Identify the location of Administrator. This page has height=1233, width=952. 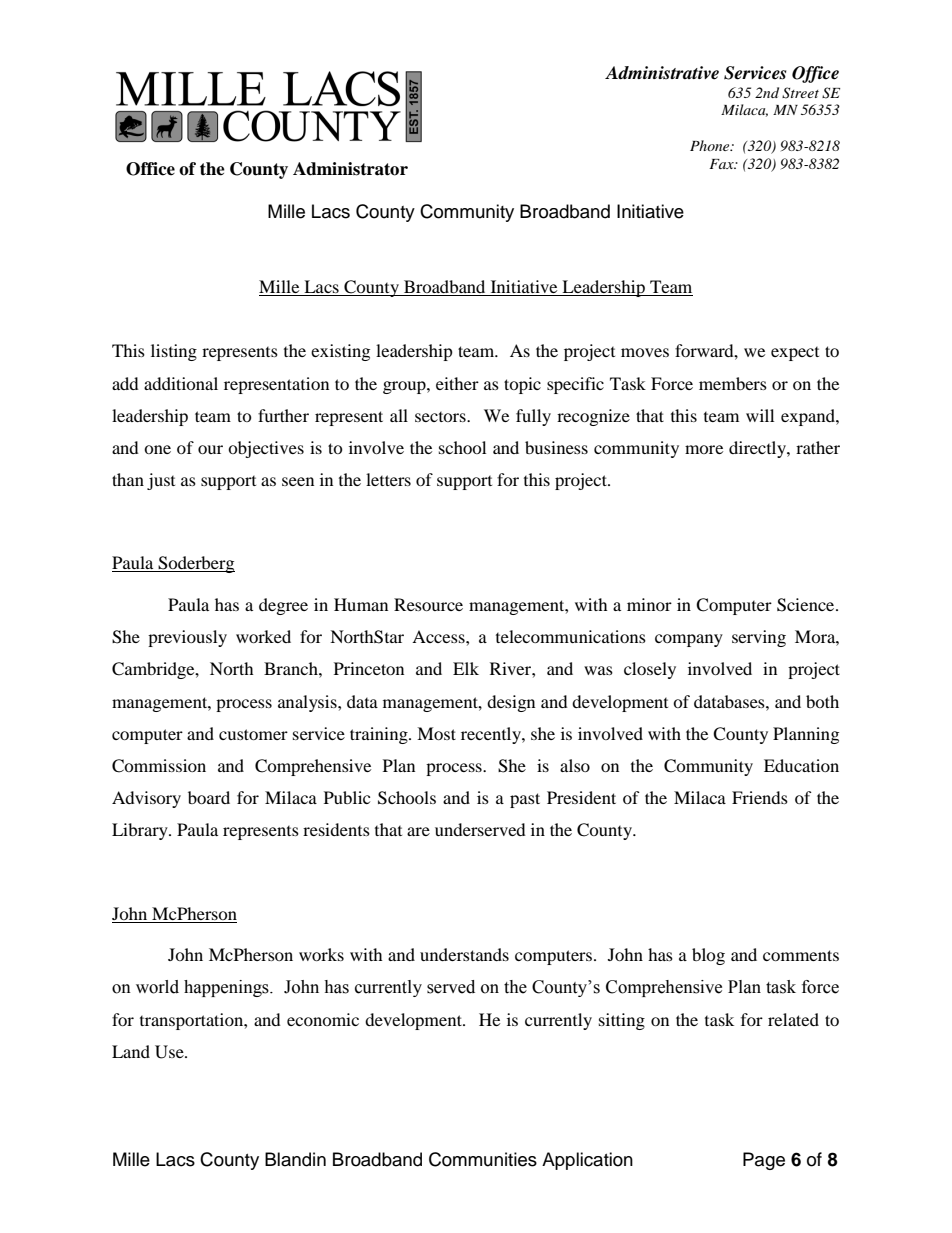
(350, 169).
